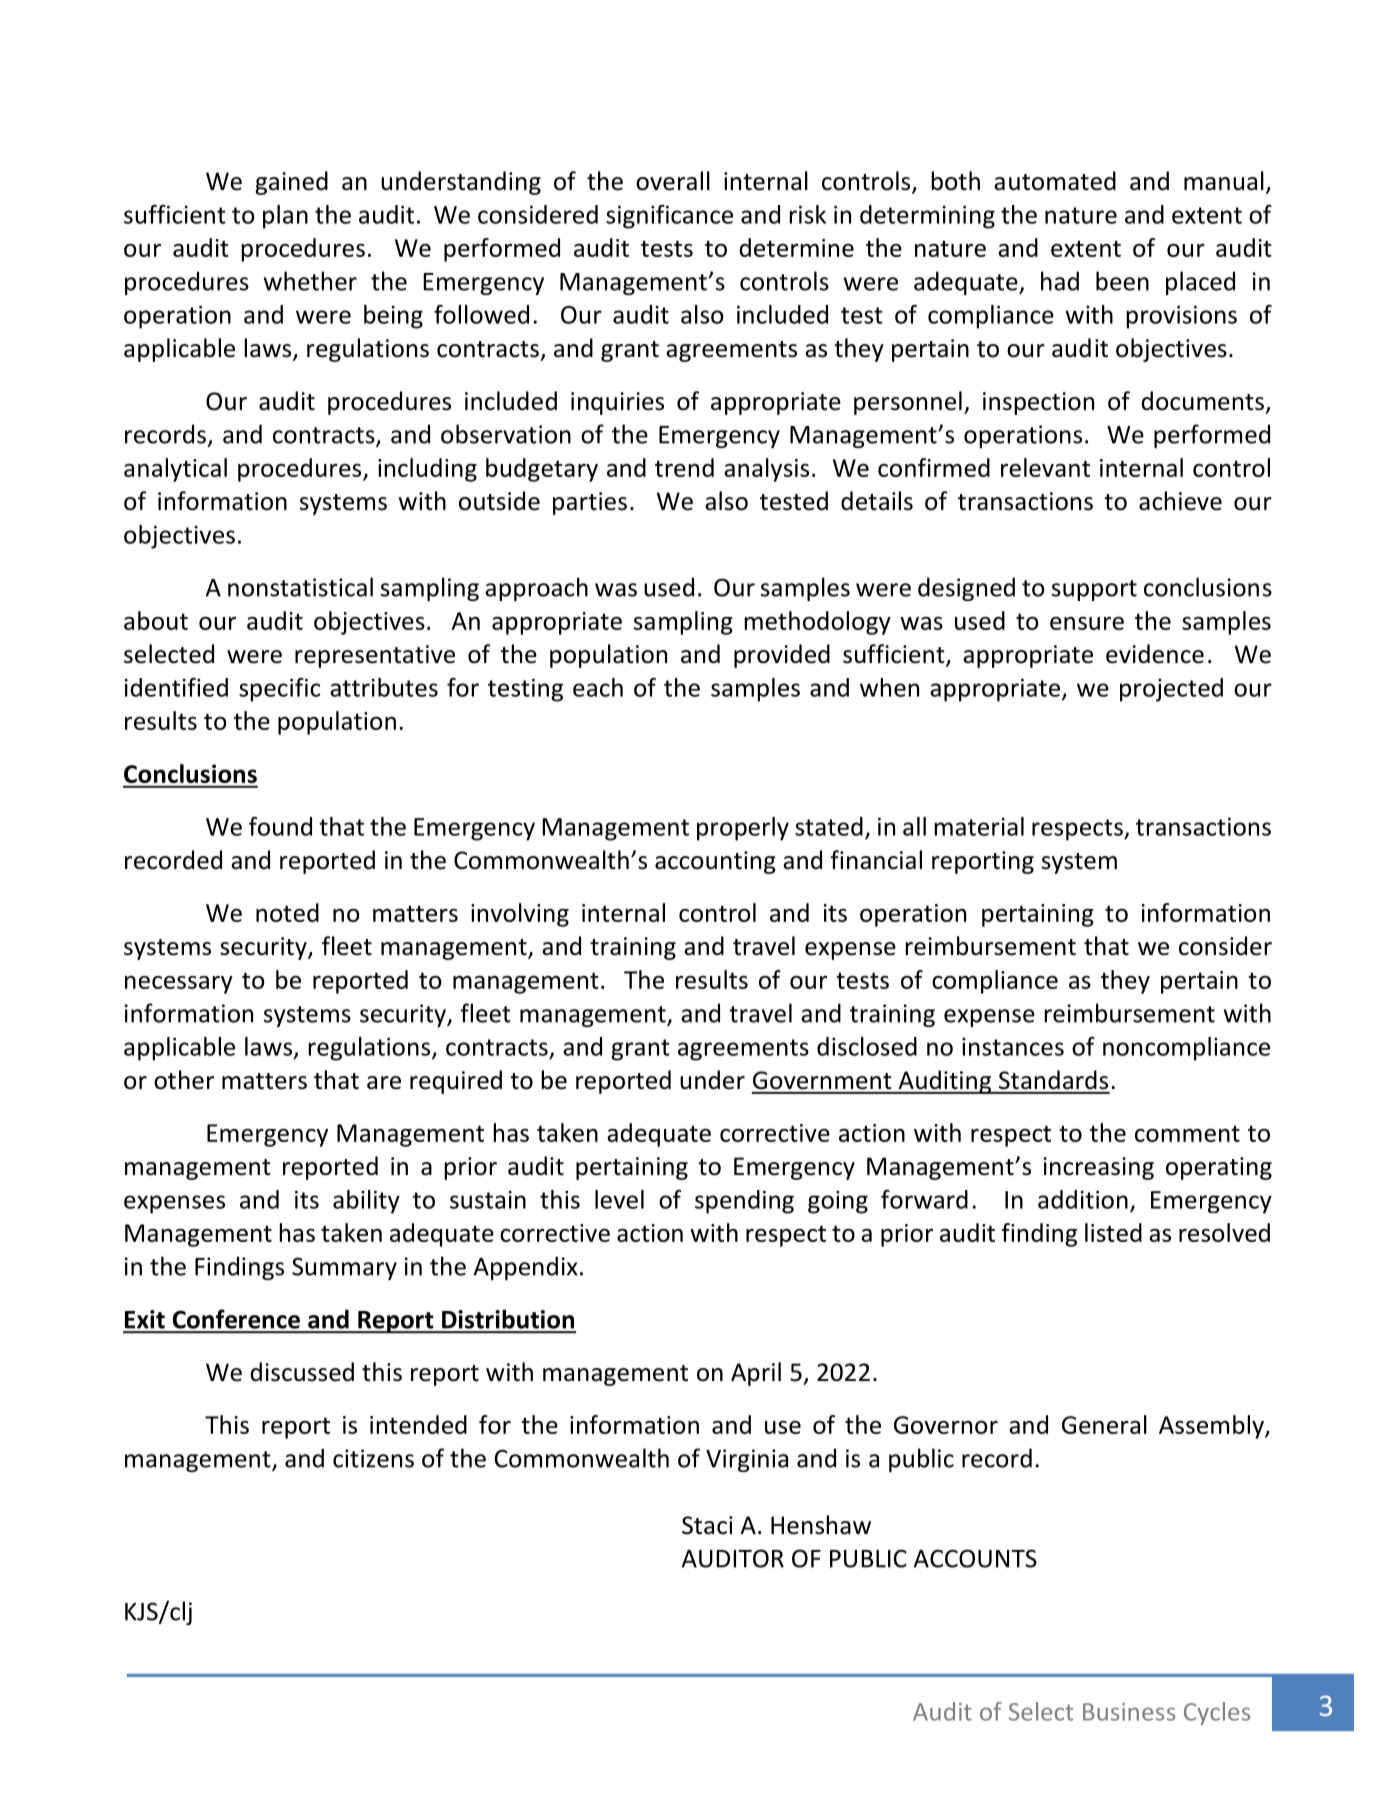  I want to click on Summary, so click(344, 1268).
